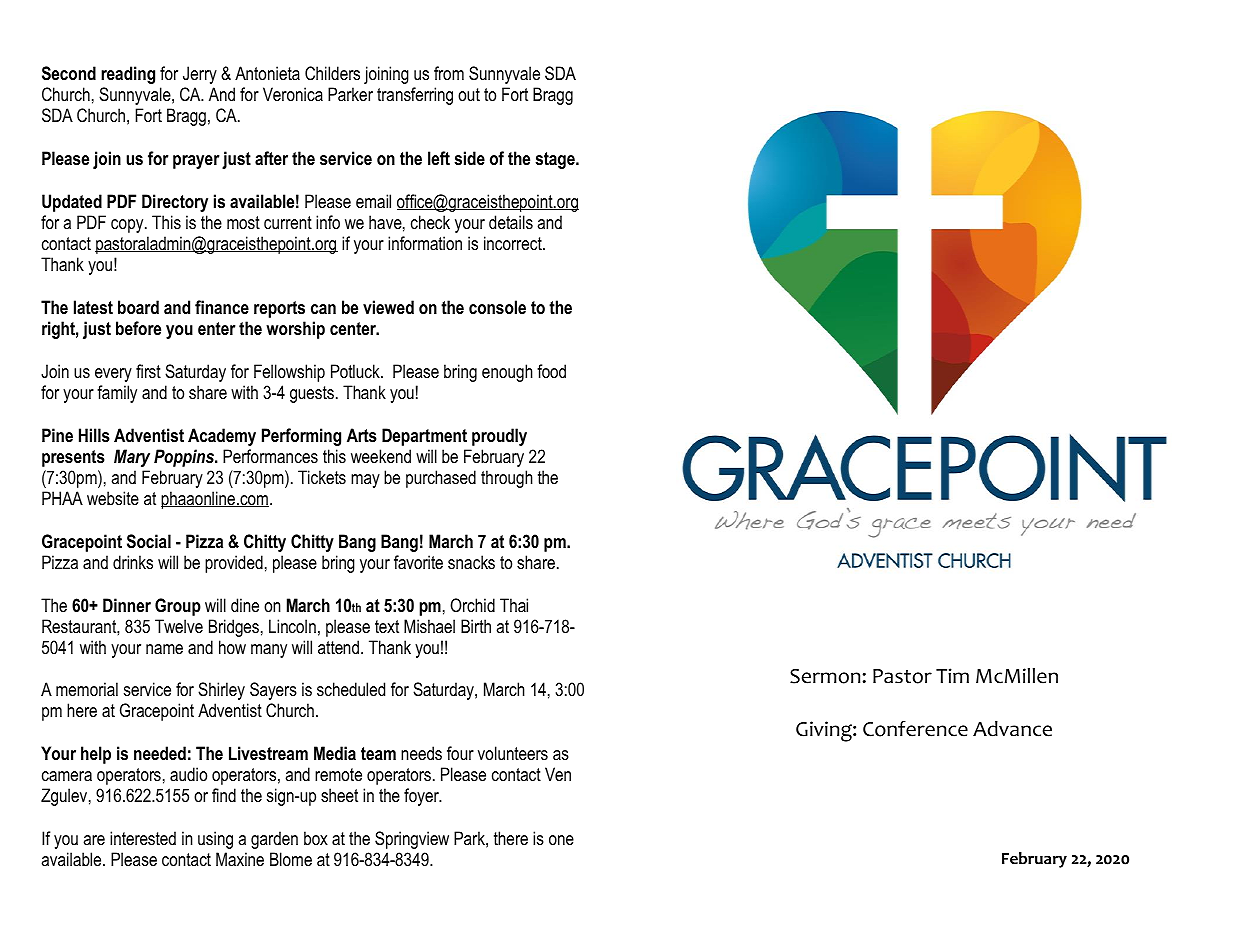  Describe the element at coordinates (507, 479) in the screenshot. I see `through` at that location.
